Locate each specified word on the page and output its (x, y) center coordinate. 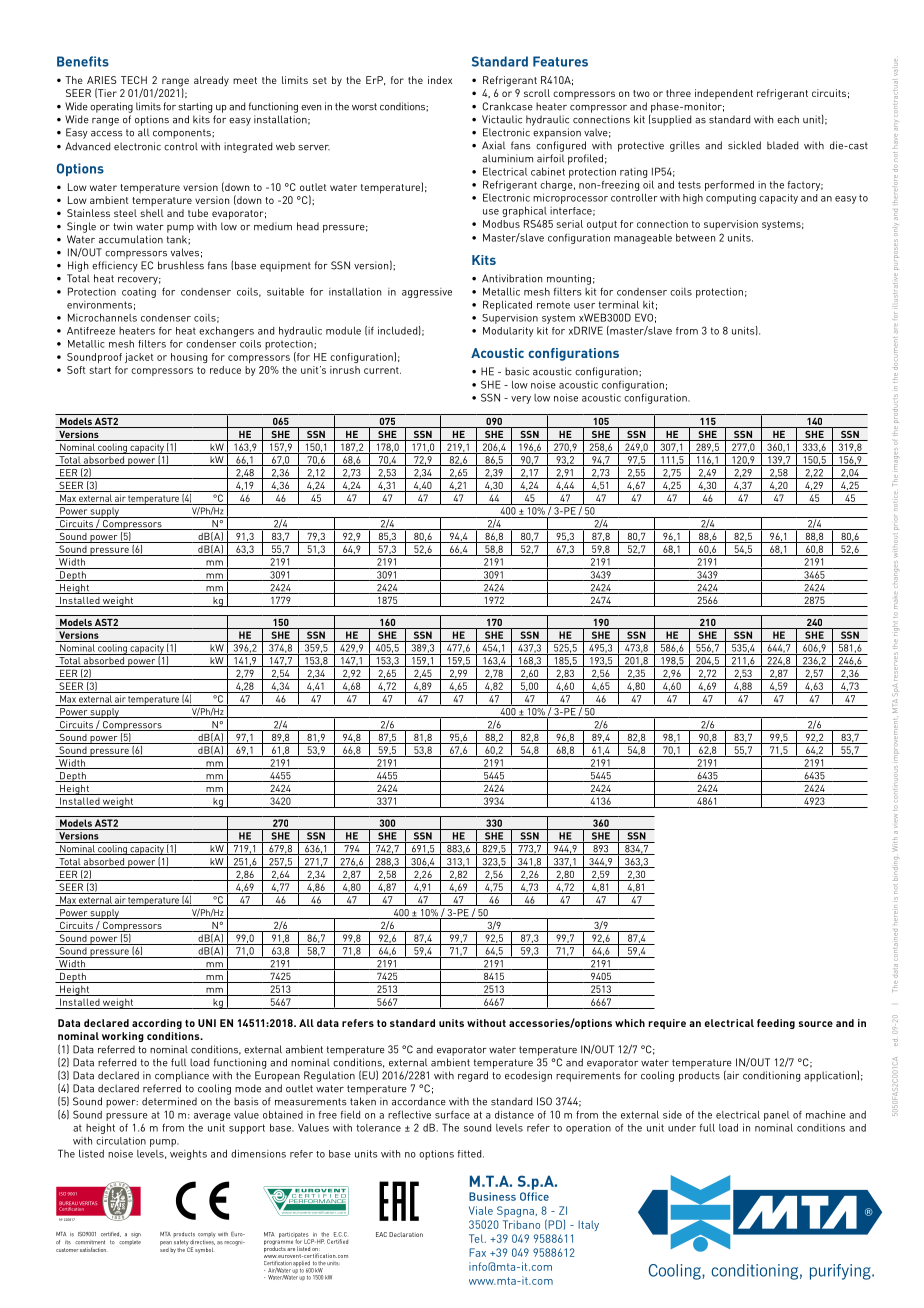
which (630, 1023)
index (440, 80)
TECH (134, 80)
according (157, 1024)
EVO (644, 317)
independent (724, 94)
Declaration (406, 1234)
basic (517, 371)
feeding (776, 1024)
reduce (225, 370)
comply (207, 1235)
